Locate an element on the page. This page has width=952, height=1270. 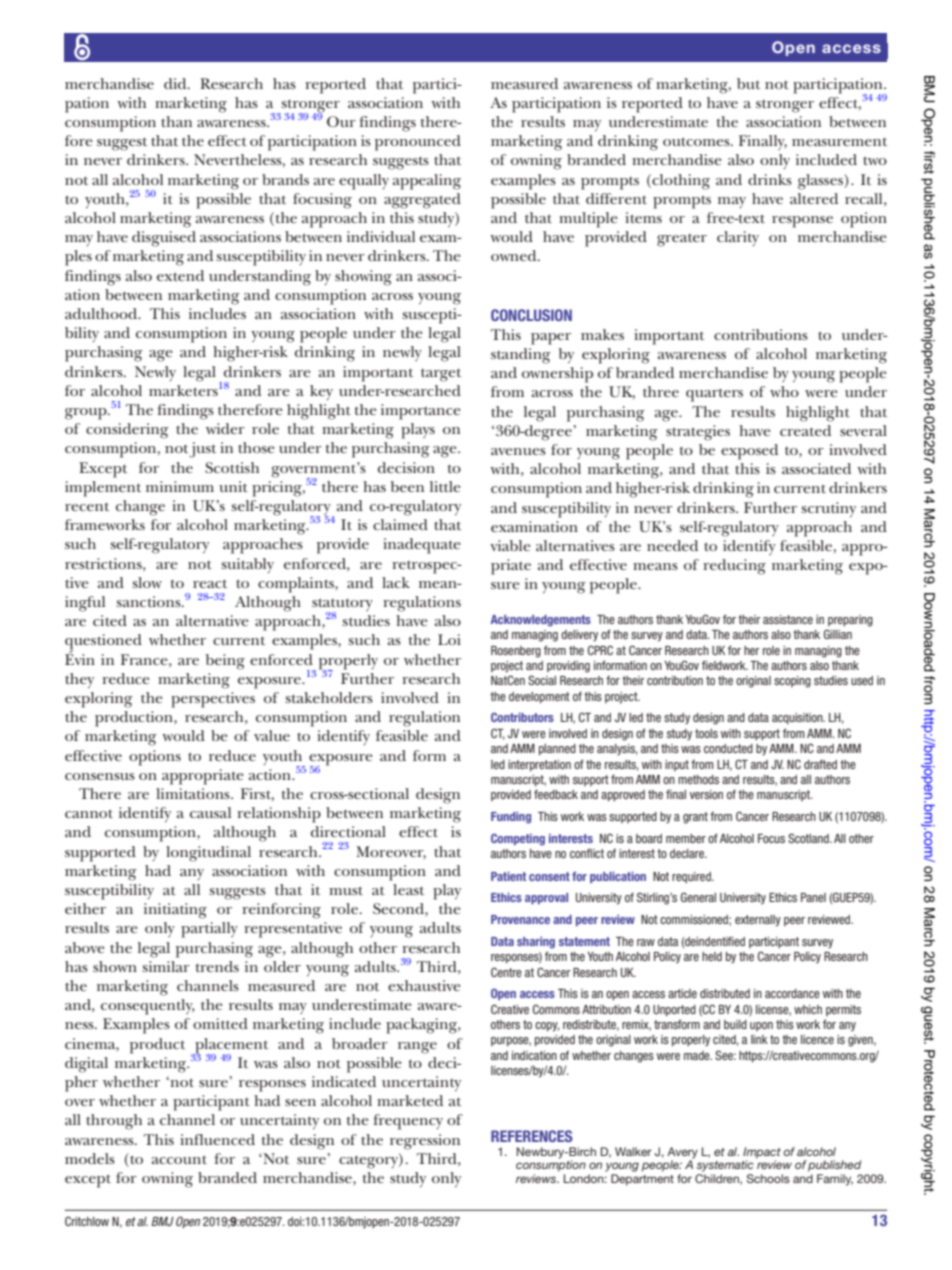
pronounced is located at coordinates (418, 143).
